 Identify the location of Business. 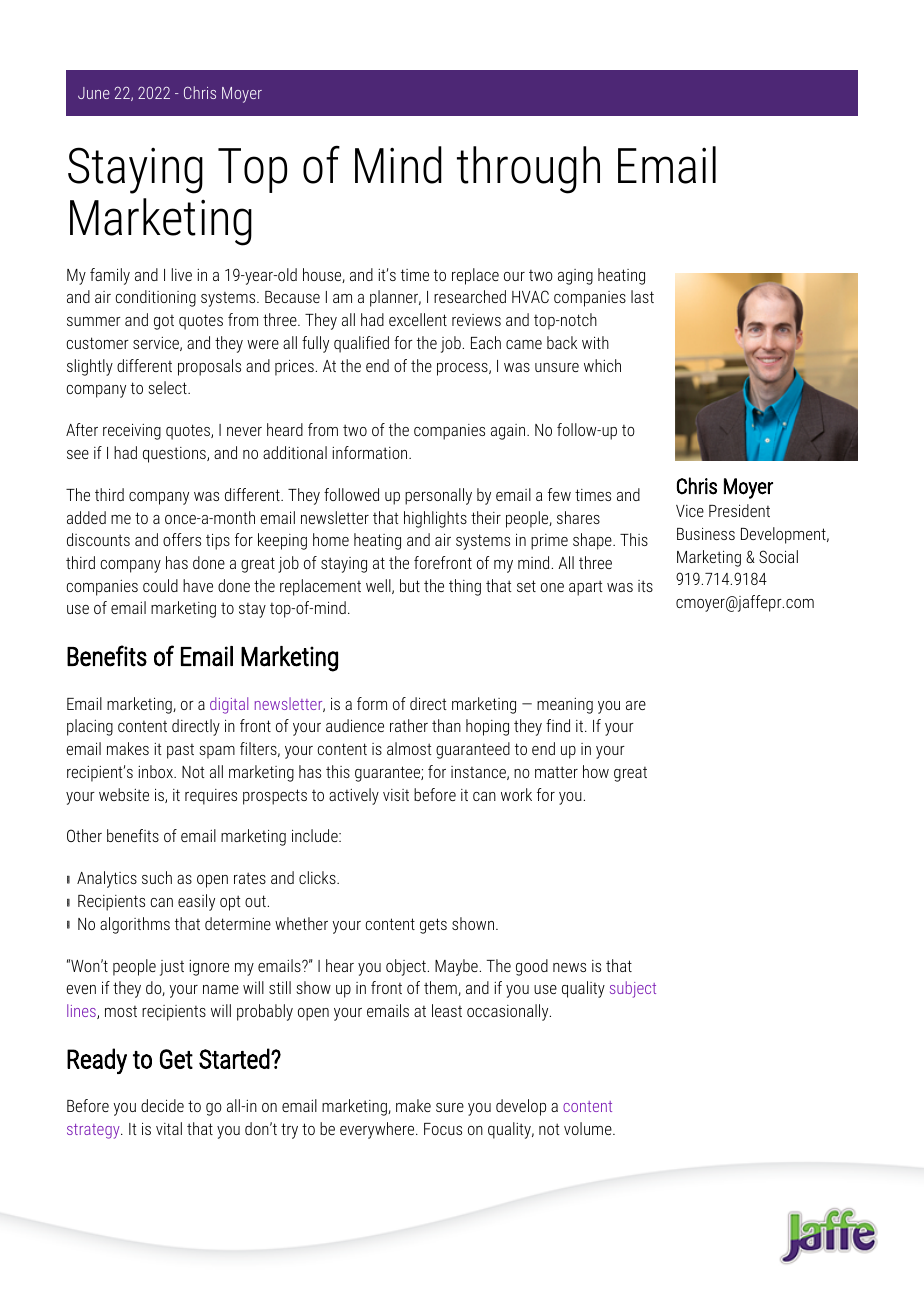
(706, 534).
